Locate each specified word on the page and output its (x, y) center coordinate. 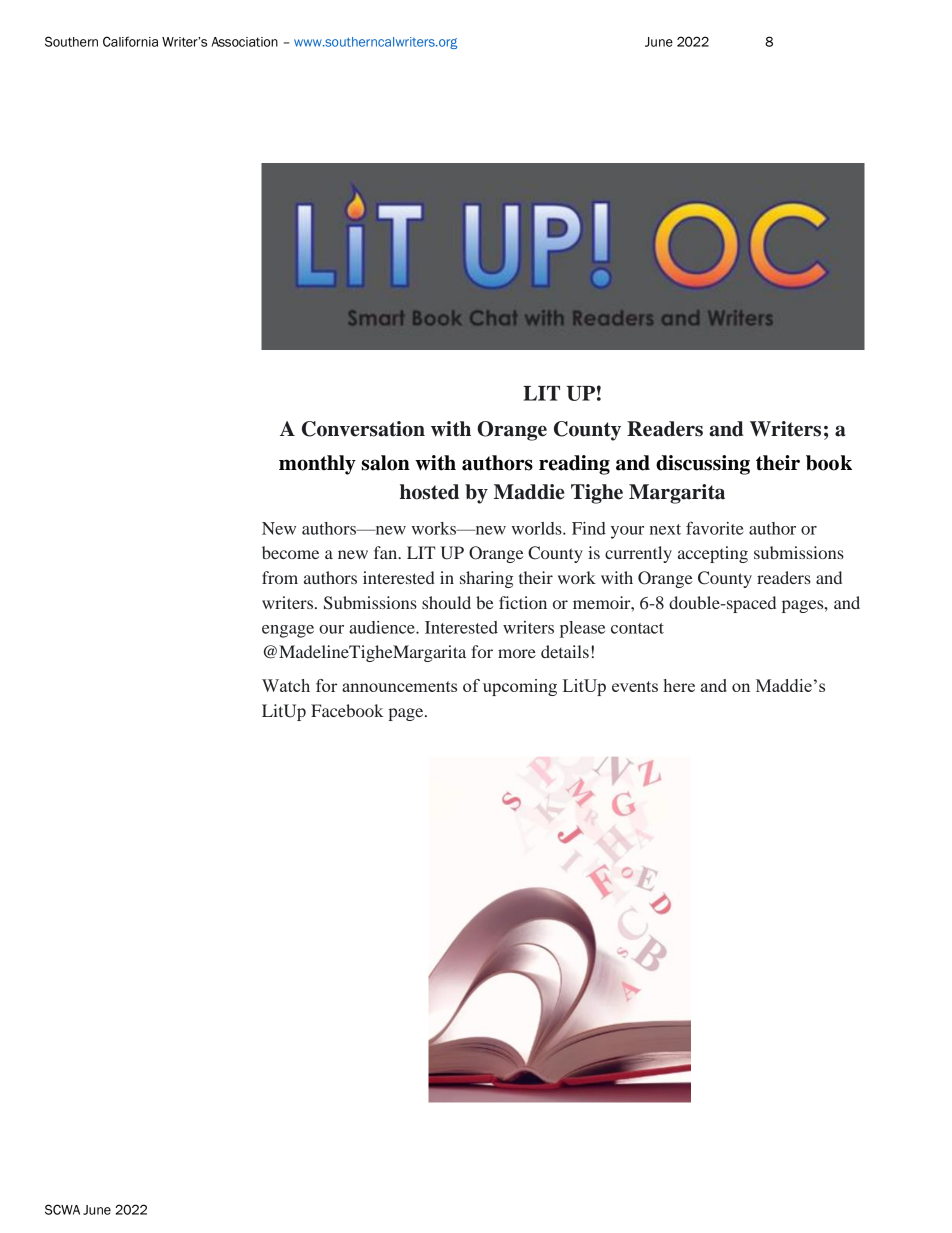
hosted (429, 492)
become (290, 552)
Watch (286, 685)
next (665, 529)
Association (244, 42)
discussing (703, 465)
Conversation (363, 429)
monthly (317, 465)
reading (574, 465)
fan (387, 552)
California (130, 41)
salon (386, 463)
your (627, 532)
